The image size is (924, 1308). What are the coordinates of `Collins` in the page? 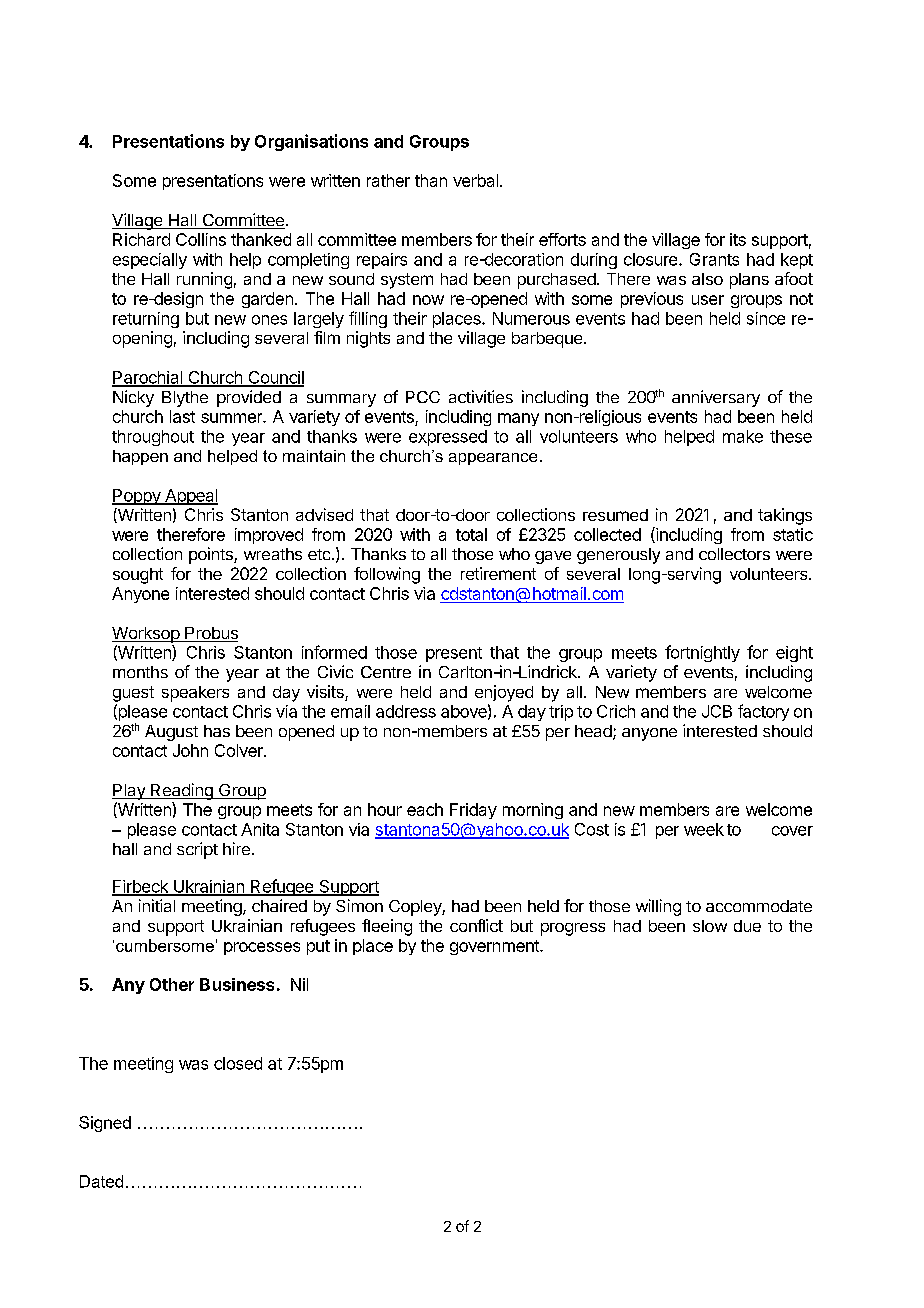 It's located at (201, 239).
